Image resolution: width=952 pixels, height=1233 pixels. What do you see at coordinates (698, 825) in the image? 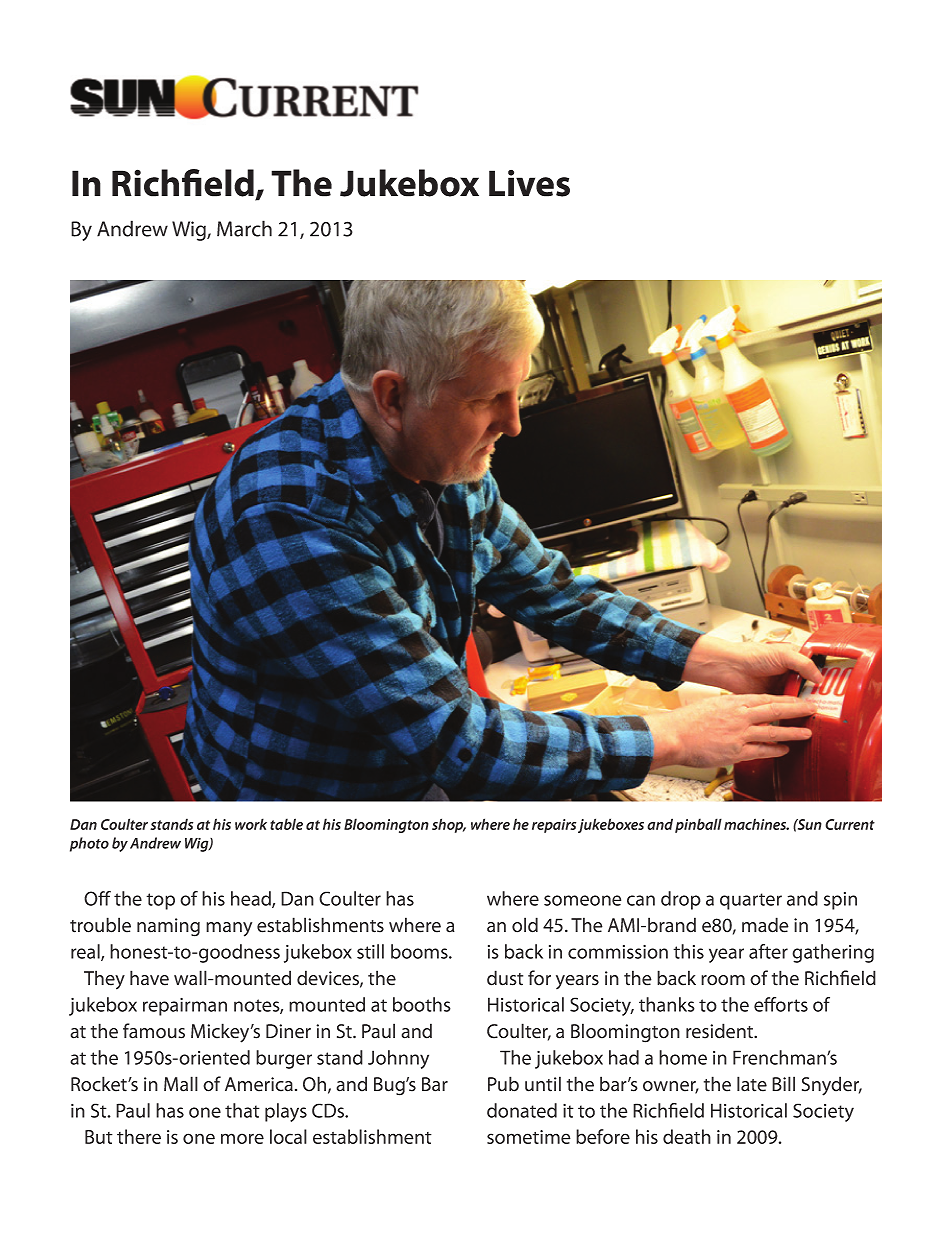
I see `pinball` at bounding box center [698, 825].
